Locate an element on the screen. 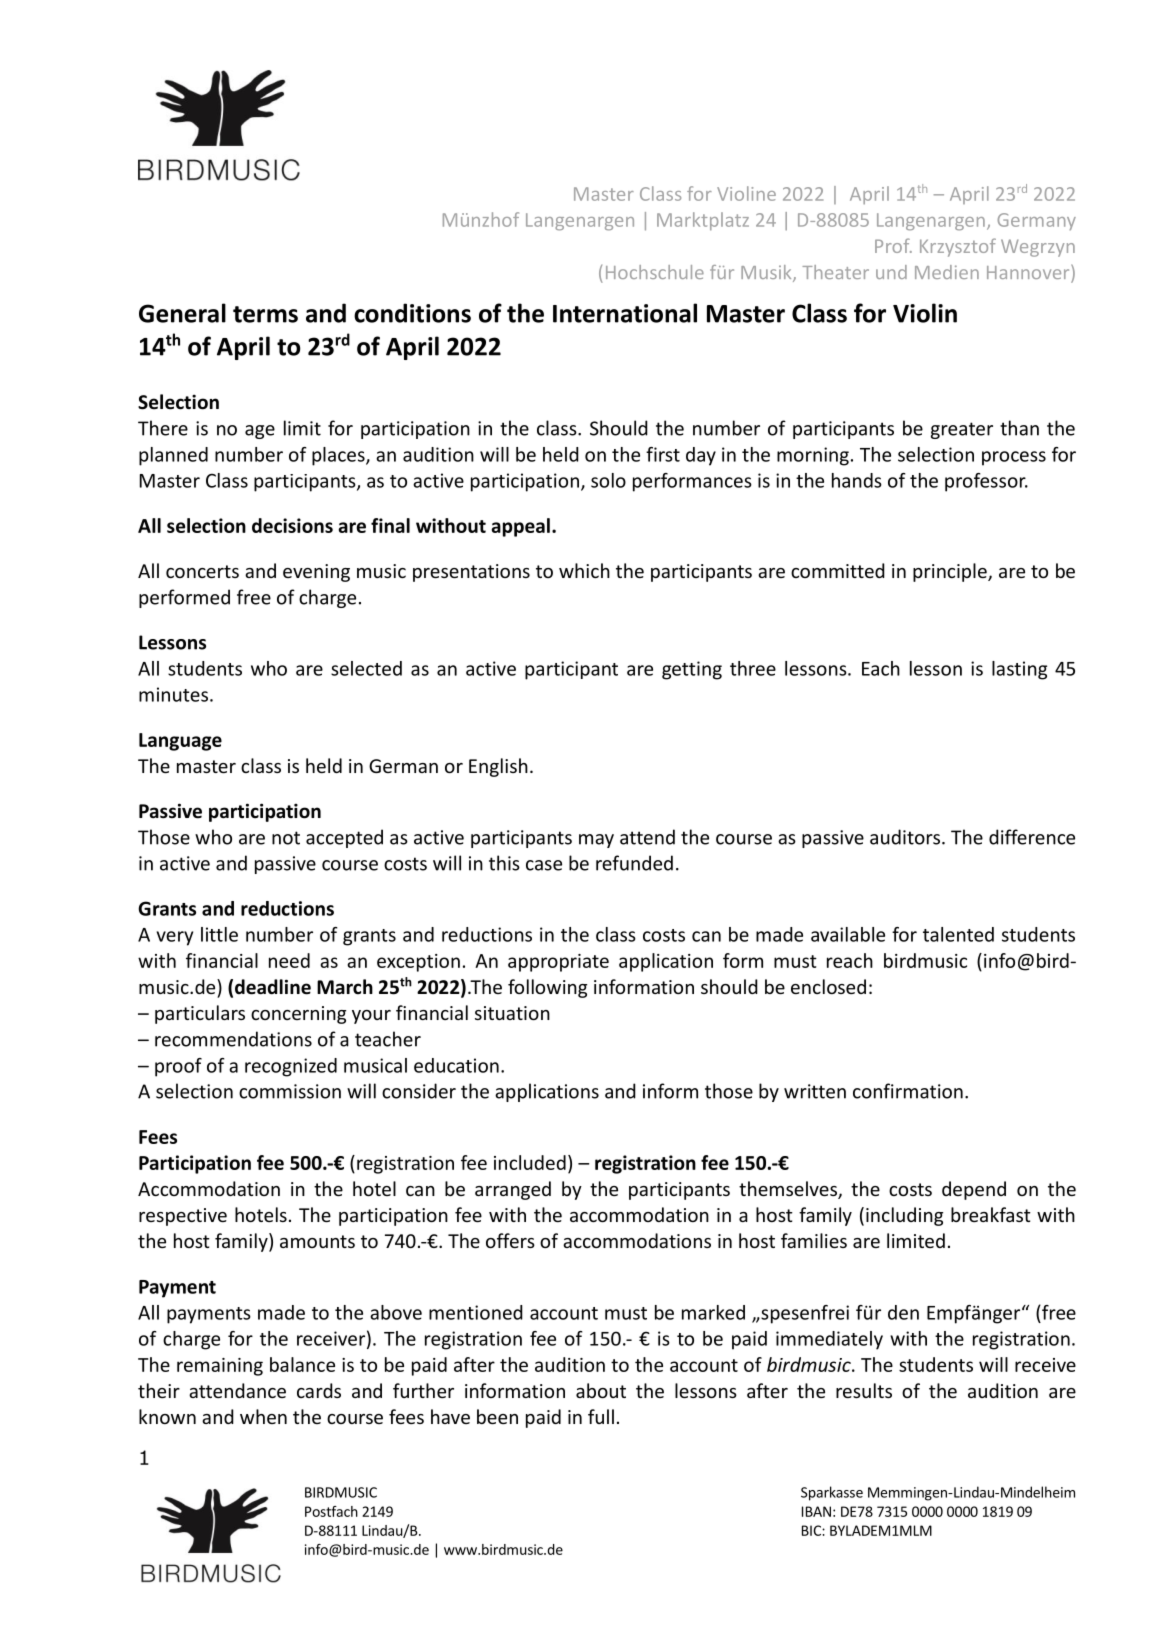 The height and width of the screenshot is (1639, 1159). following is located at coordinates (547, 988).
